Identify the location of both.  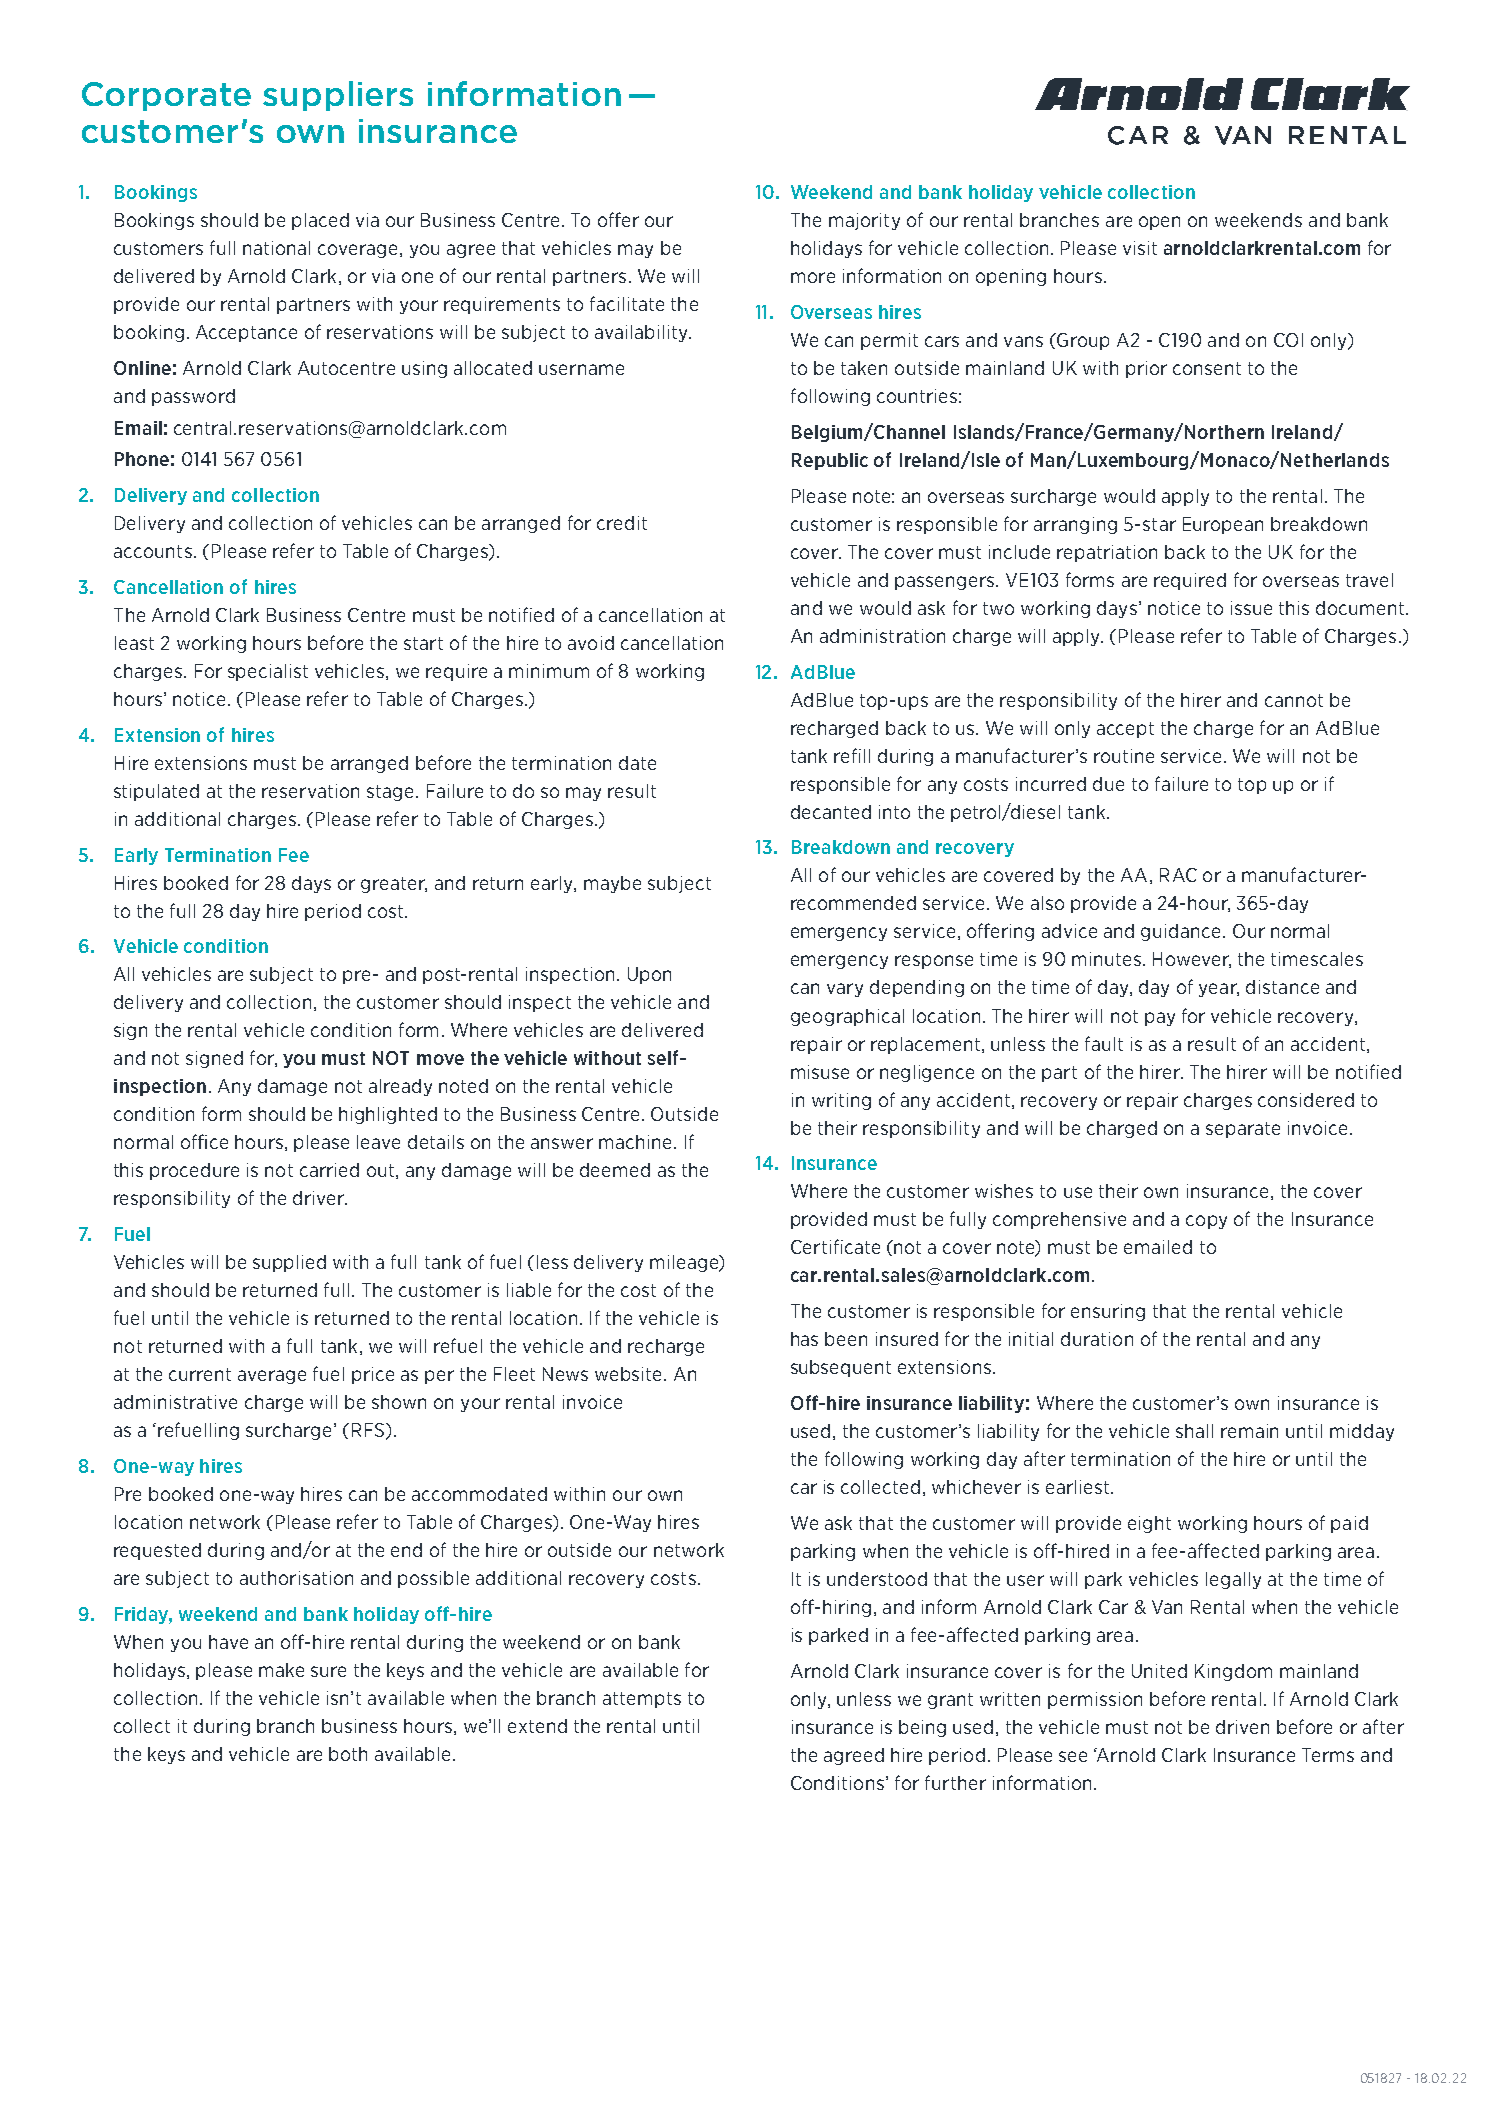
(348, 1754).
